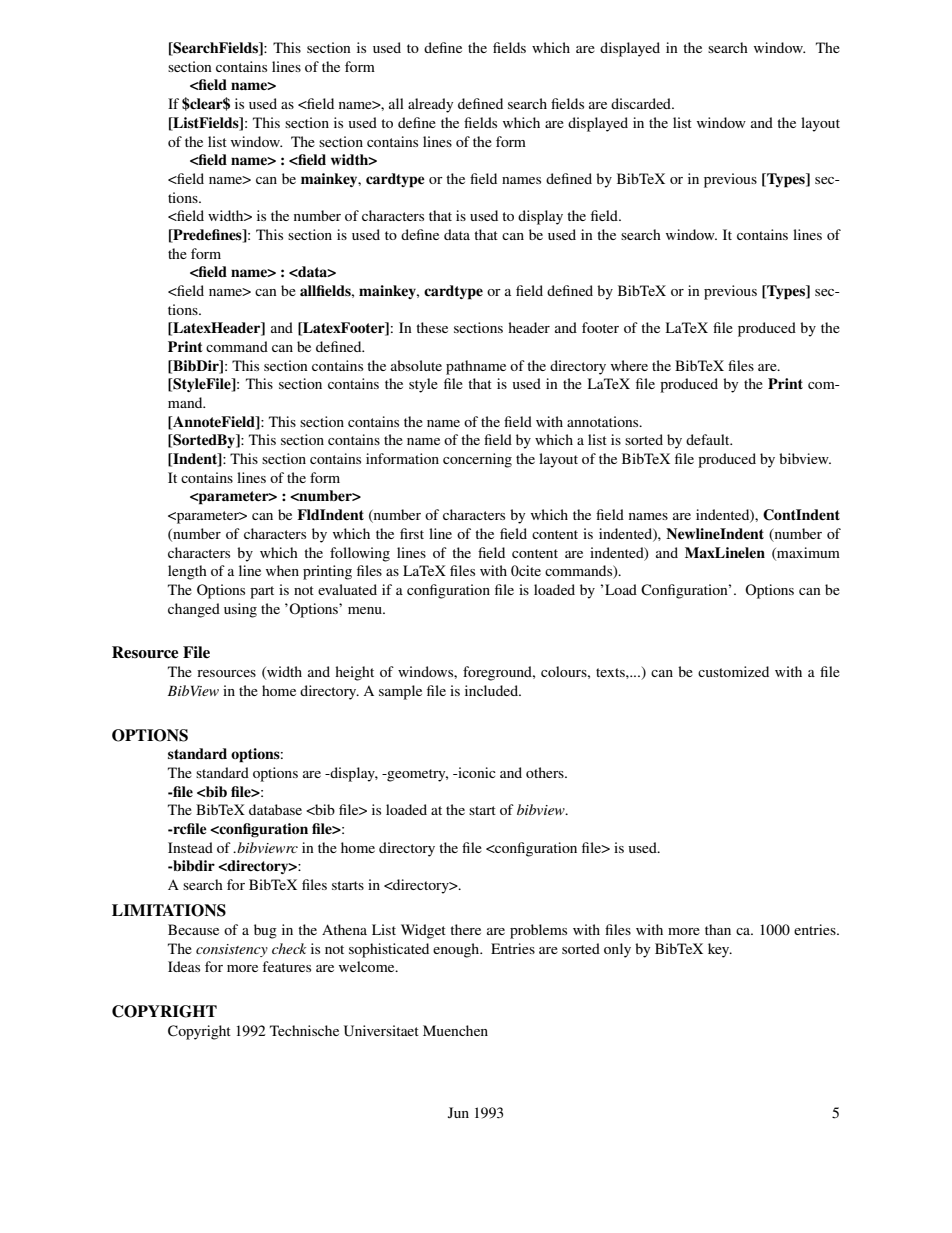  What do you see at coordinates (190, 847) in the image?
I see `Instead` at bounding box center [190, 847].
